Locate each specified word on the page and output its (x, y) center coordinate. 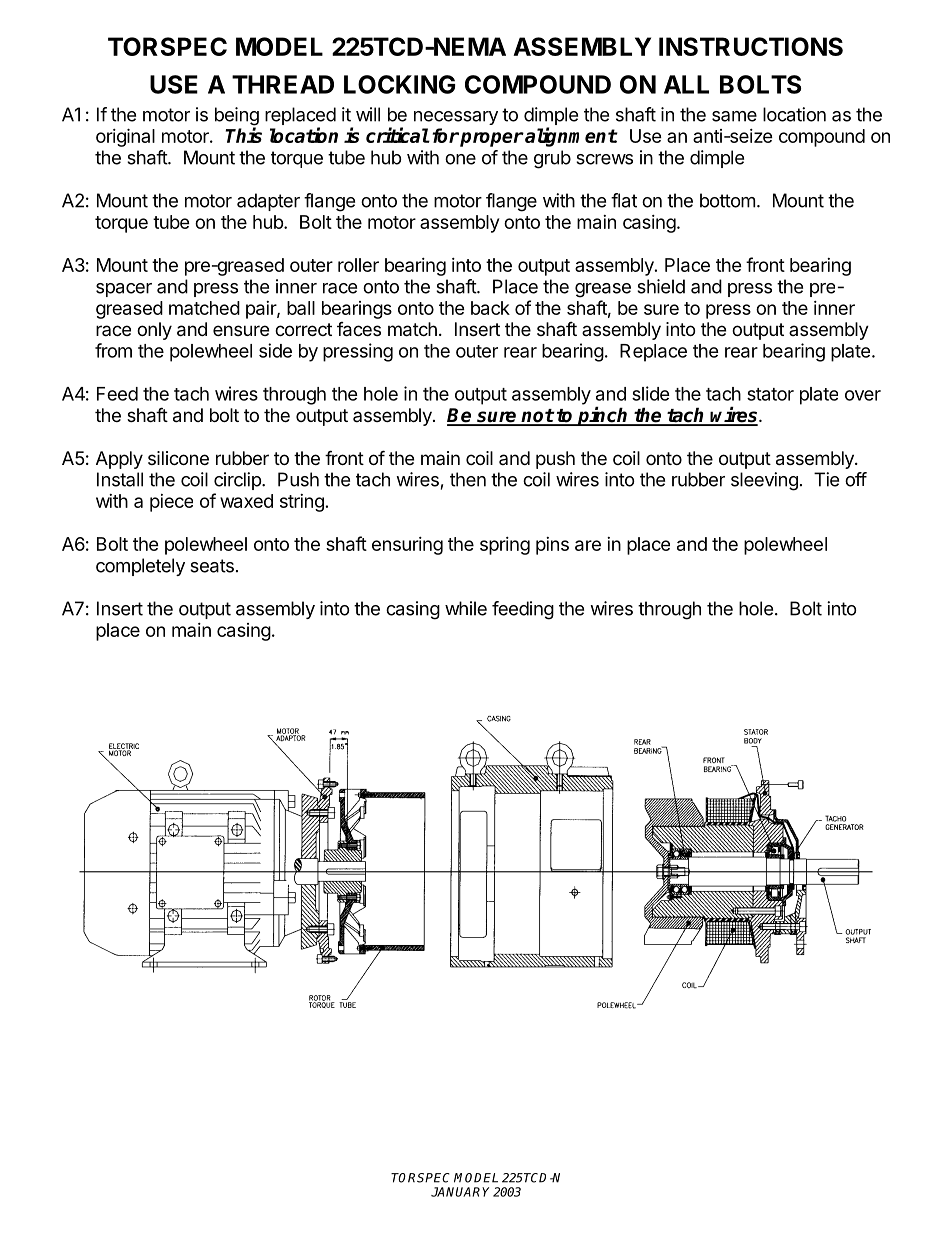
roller (358, 265)
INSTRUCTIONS (751, 46)
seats (212, 566)
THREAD (283, 84)
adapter (268, 202)
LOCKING (399, 84)
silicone (178, 458)
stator (770, 394)
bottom (727, 200)
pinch (603, 416)
